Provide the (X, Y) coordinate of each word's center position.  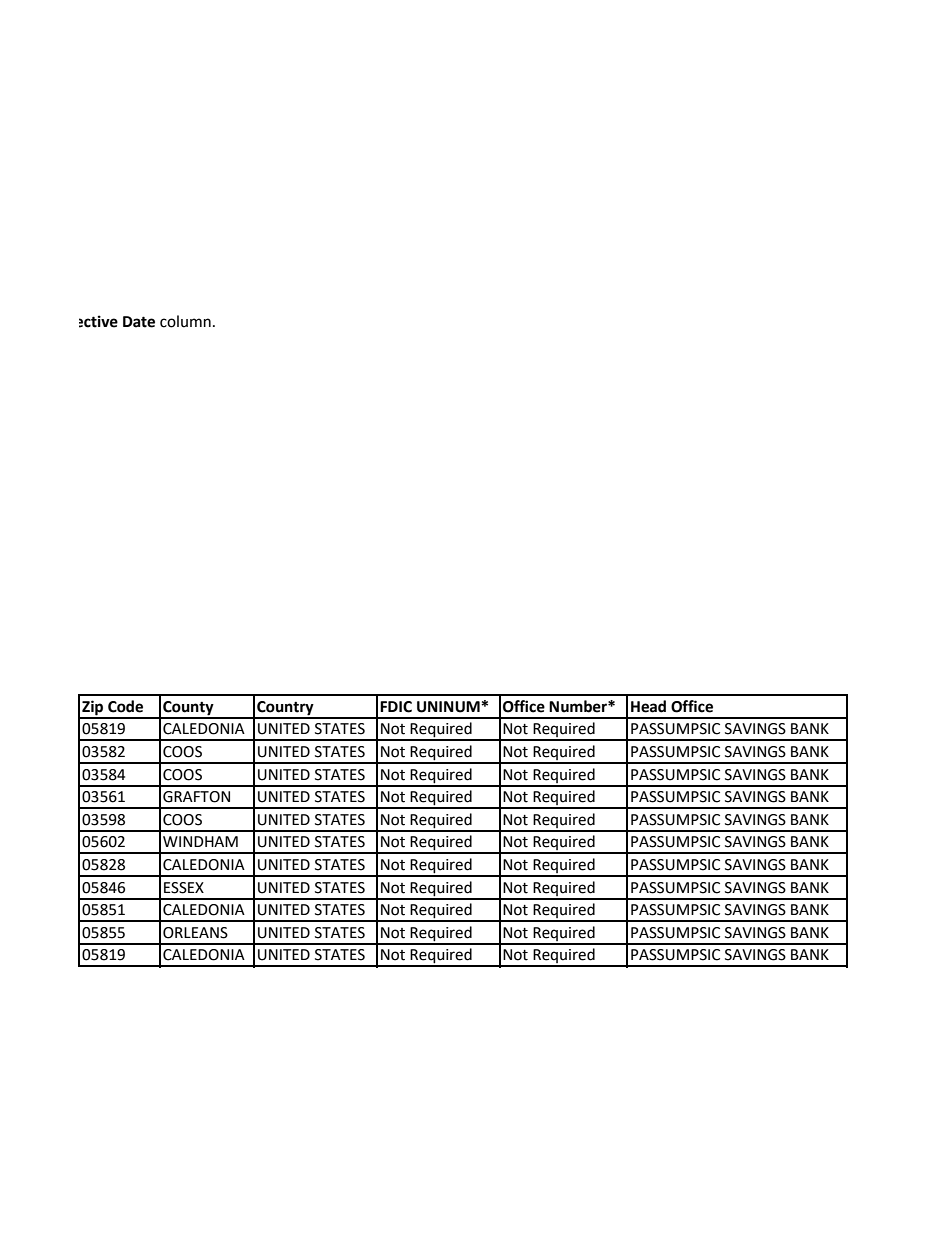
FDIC (396, 707)
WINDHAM (200, 841)
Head (648, 706)
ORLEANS (195, 933)
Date (139, 322)
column (185, 321)
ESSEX (184, 888)
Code (125, 706)
